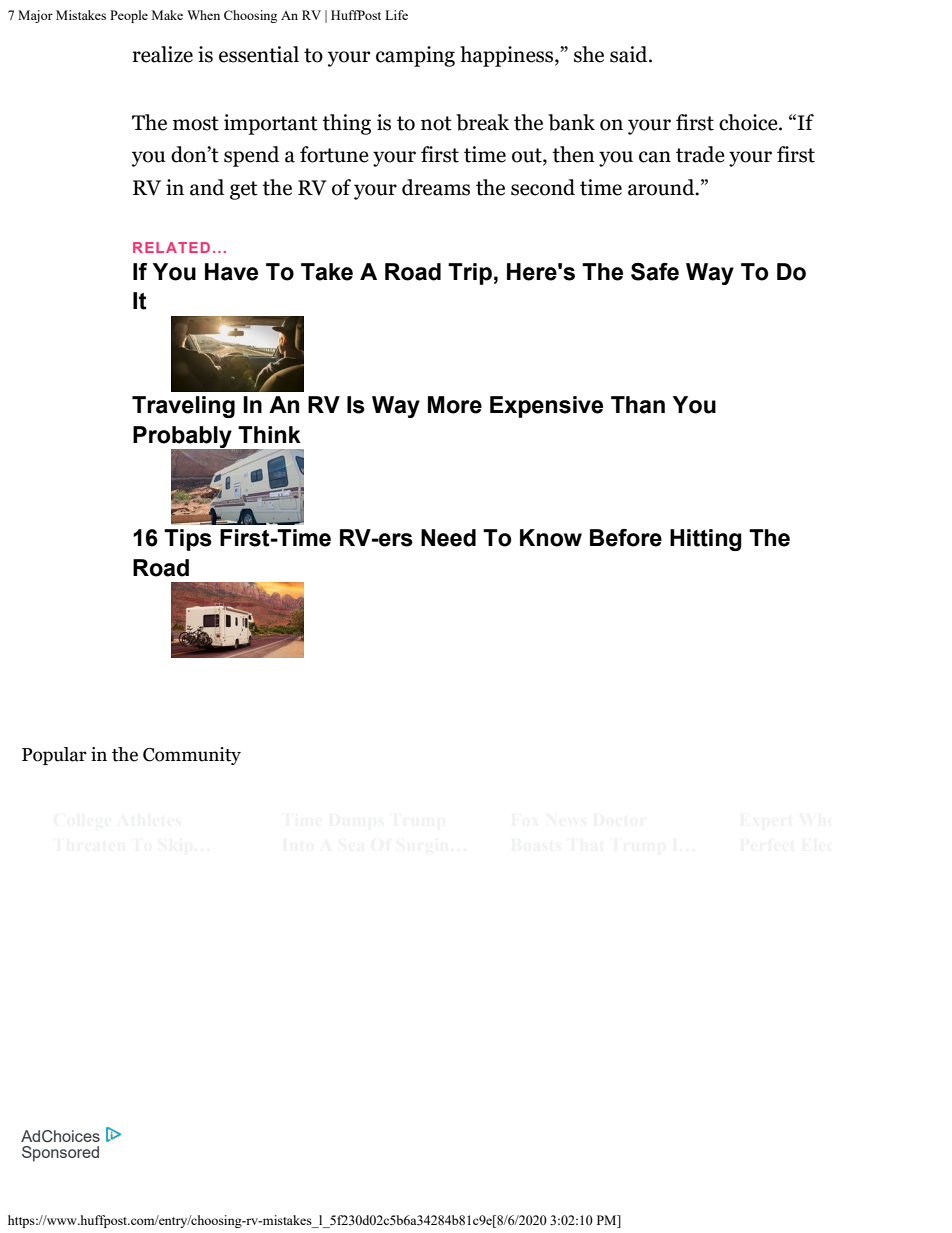  What do you see at coordinates (171, 247) in the image?
I see `RELATED` at bounding box center [171, 247].
